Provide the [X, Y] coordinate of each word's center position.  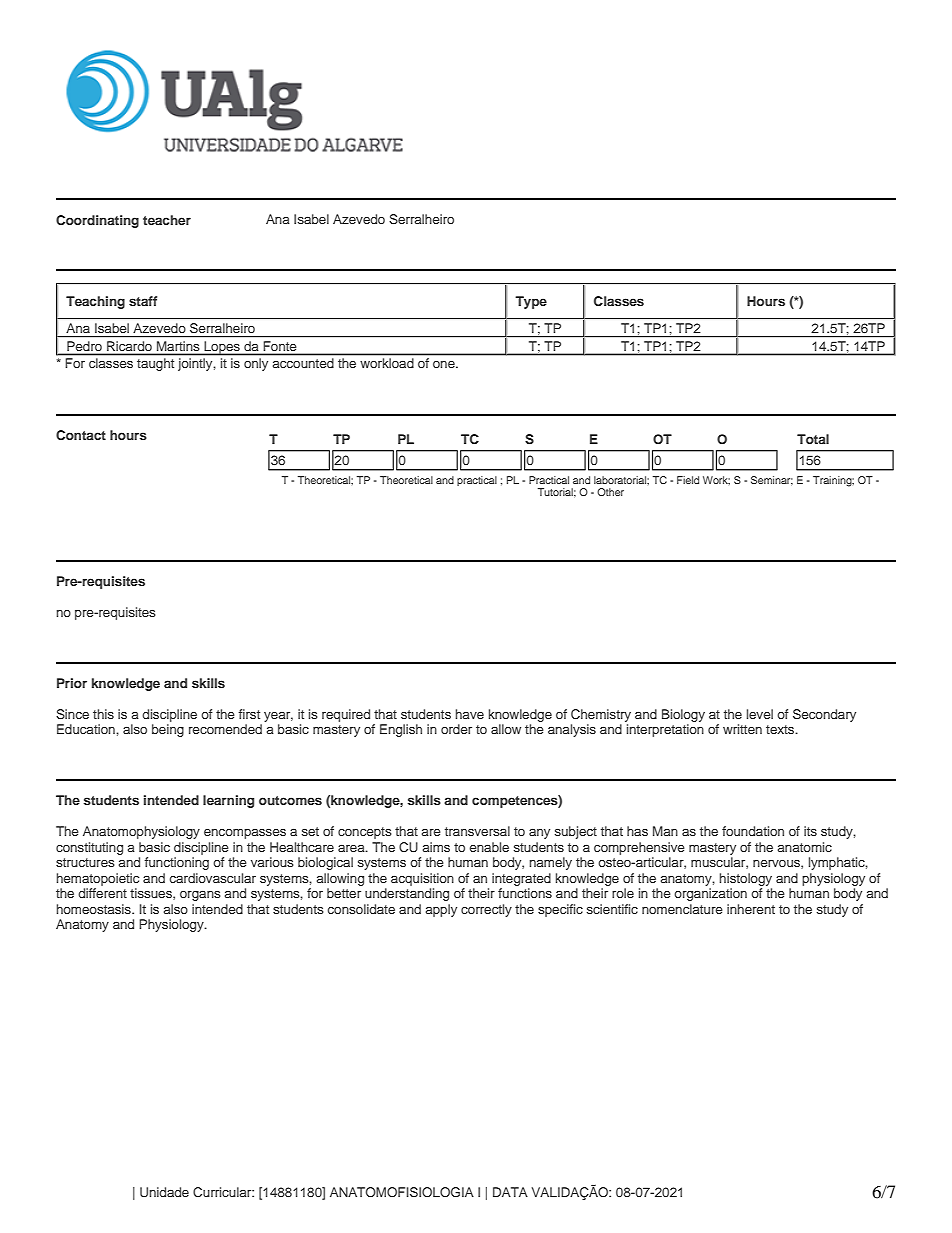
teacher [167, 220]
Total [813, 439]
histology [746, 879]
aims [436, 847]
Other [610, 492]
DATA [510, 1192]
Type [531, 302]
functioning [177, 863]
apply [441, 910]
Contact [81, 435]
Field [688, 480]
